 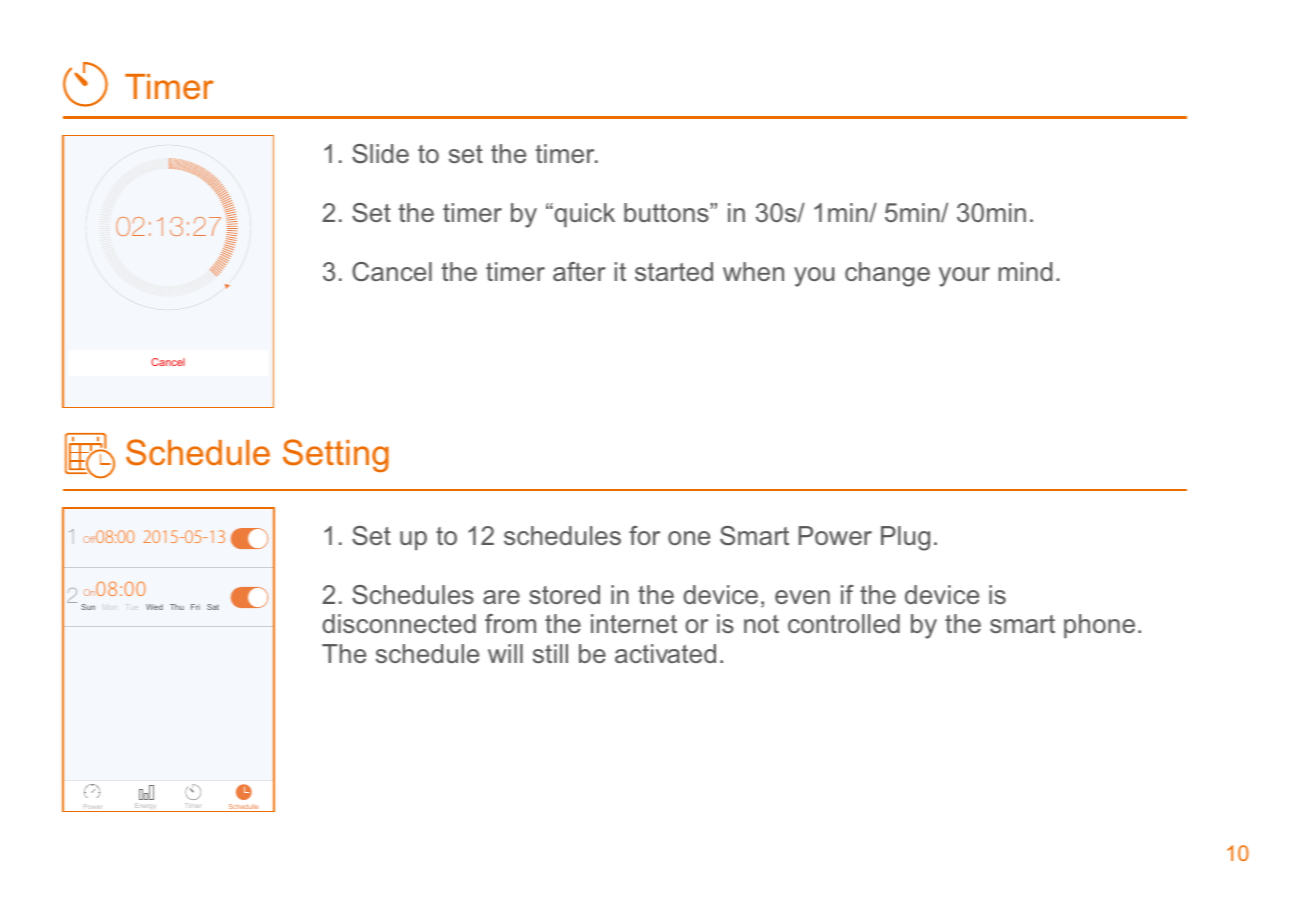 What do you see at coordinates (583, 215) in the image?
I see `quick` at bounding box center [583, 215].
